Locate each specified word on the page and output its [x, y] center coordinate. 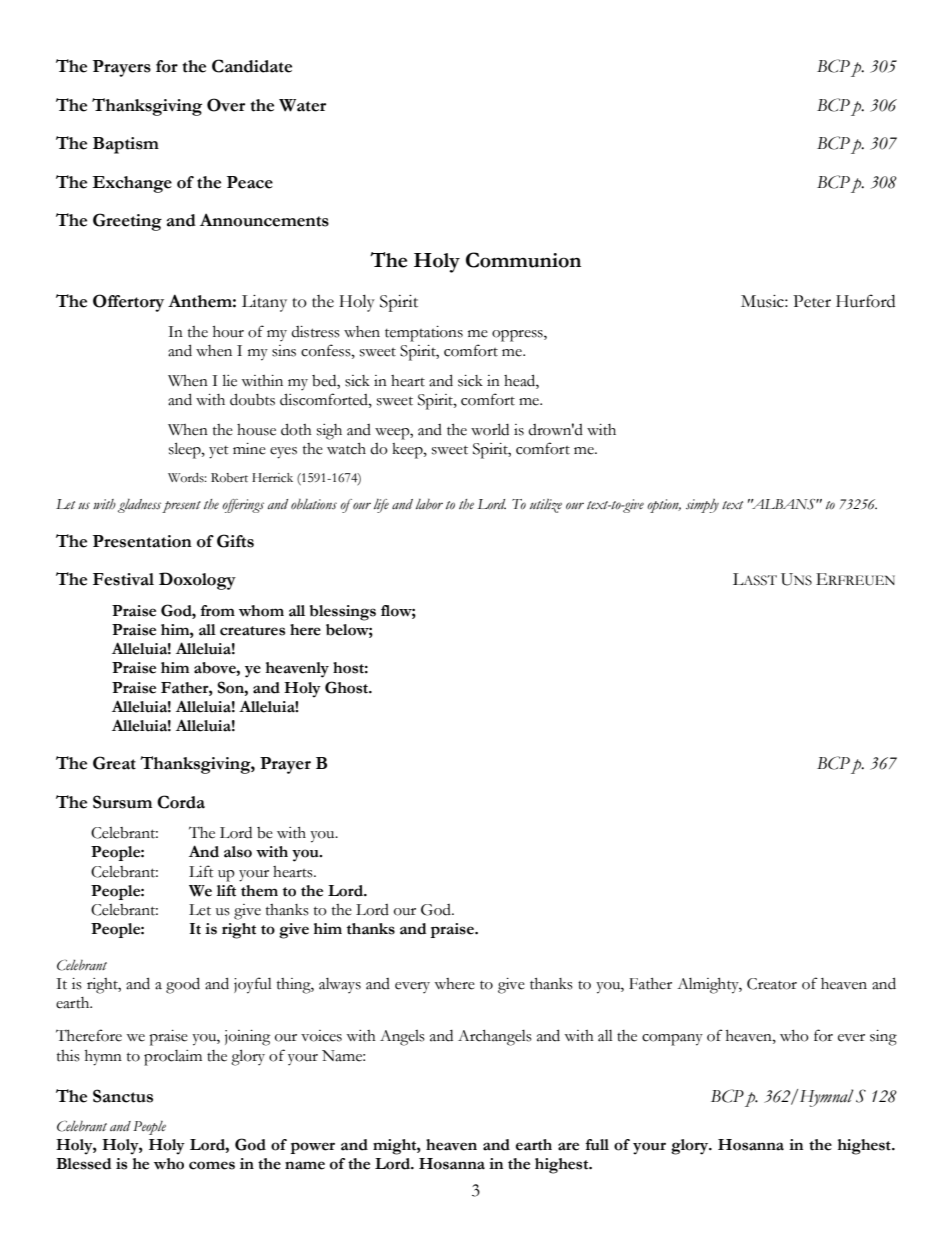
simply [702, 506]
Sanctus [123, 1096]
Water [302, 105]
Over [226, 105]
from [217, 611]
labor [429, 504]
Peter [812, 301]
